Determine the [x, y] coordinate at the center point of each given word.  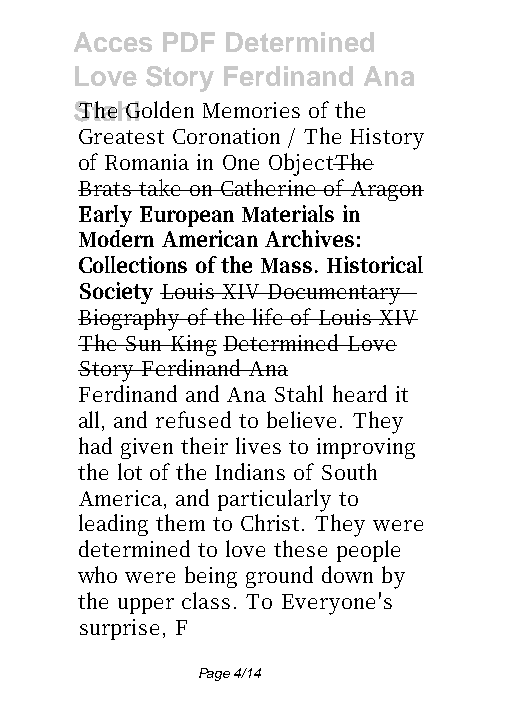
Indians [250, 471]
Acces [113, 42]
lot [130, 471]
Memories [251, 110]
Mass [286, 265]
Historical [375, 264]
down [347, 574]
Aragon [386, 191]
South [349, 471]
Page [214, 674]
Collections [133, 264]
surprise [119, 629]
